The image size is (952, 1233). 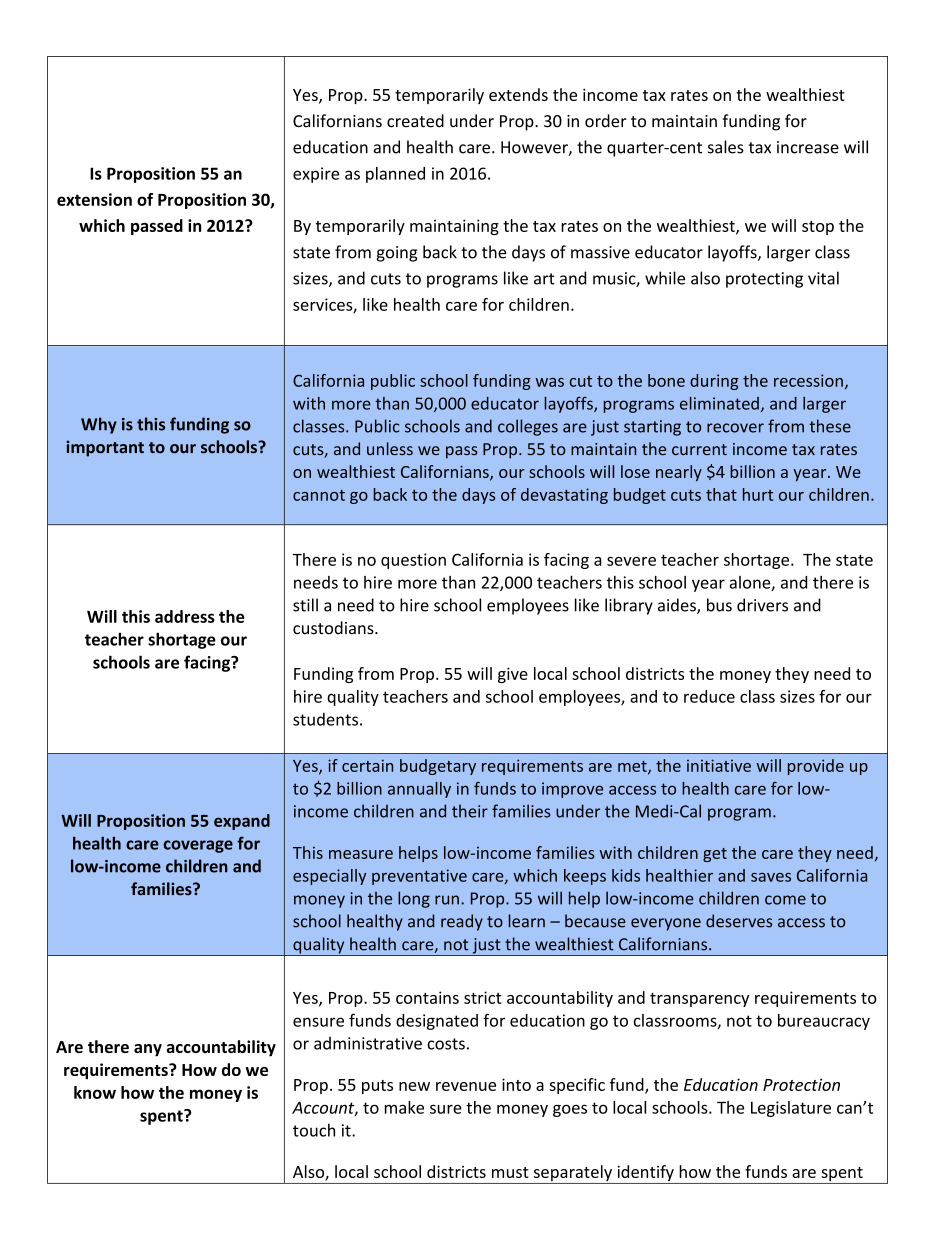 What do you see at coordinates (762, 605) in the document?
I see `drivers` at bounding box center [762, 605].
